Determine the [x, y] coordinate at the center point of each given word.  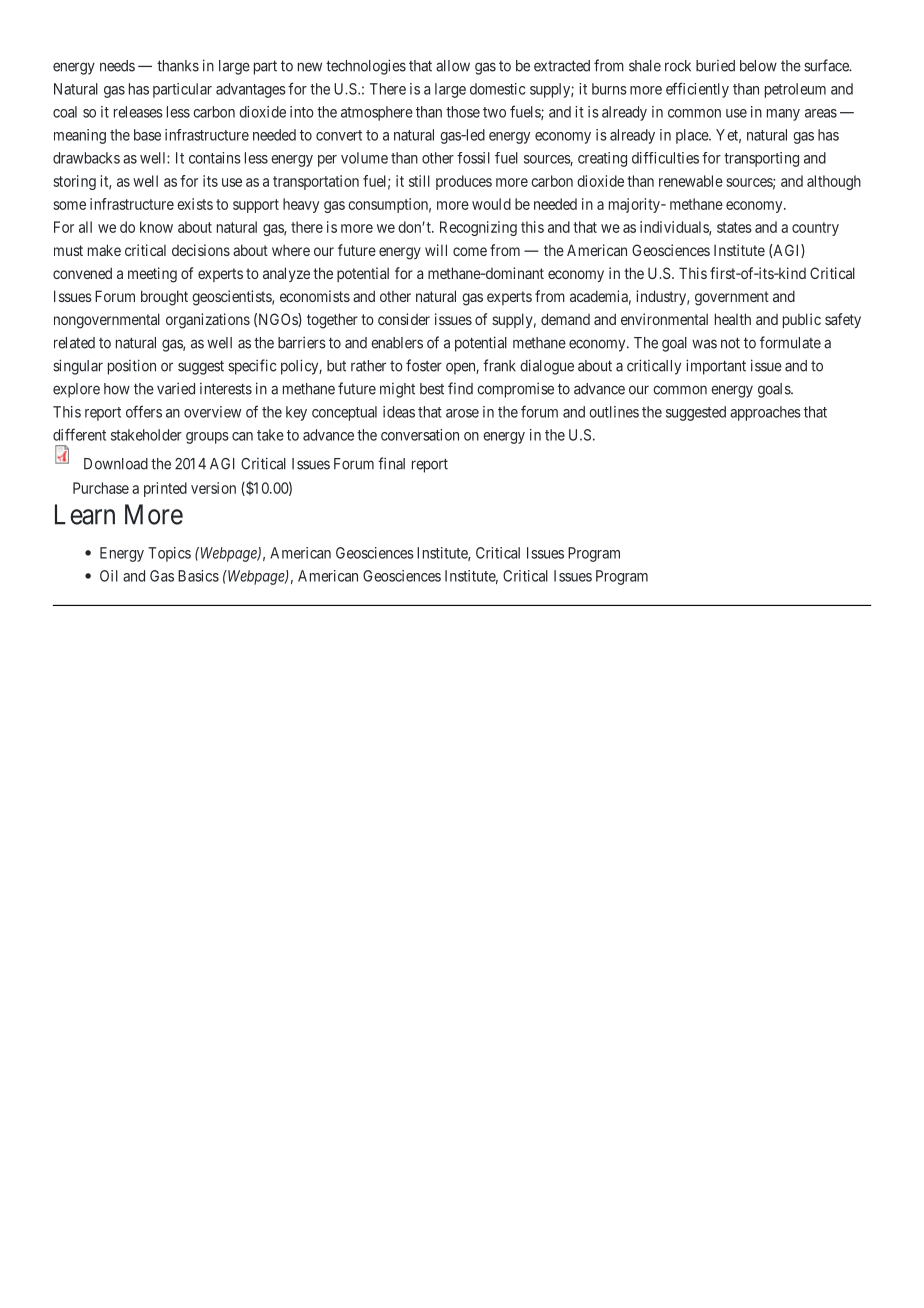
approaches [765, 413]
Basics [198, 576]
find [460, 388]
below [758, 66]
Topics [169, 554]
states [734, 227]
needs [117, 66]
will [436, 250]
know [156, 227]
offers [144, 411]
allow [453, 66]
